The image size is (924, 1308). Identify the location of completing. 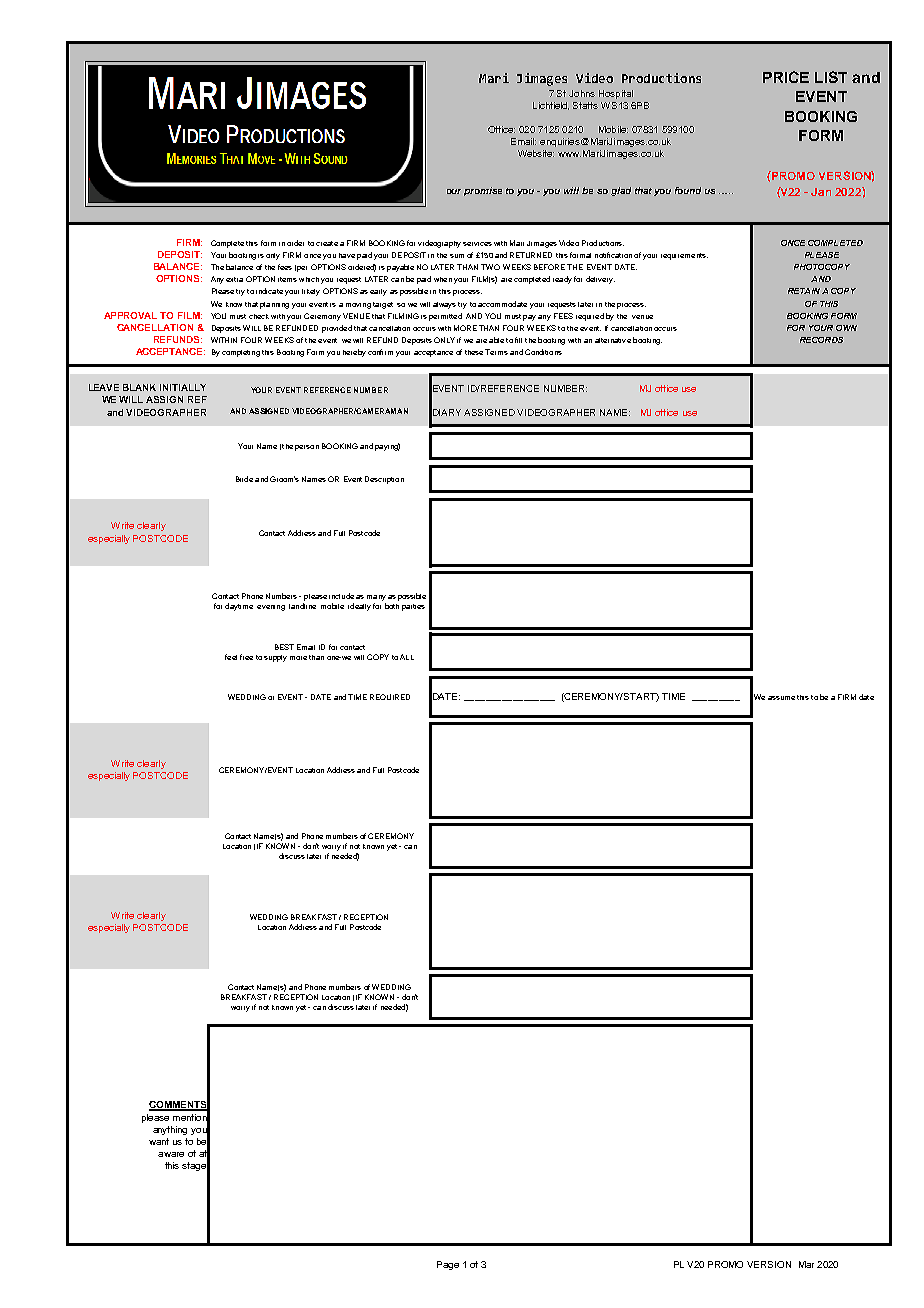
(241, 353).
